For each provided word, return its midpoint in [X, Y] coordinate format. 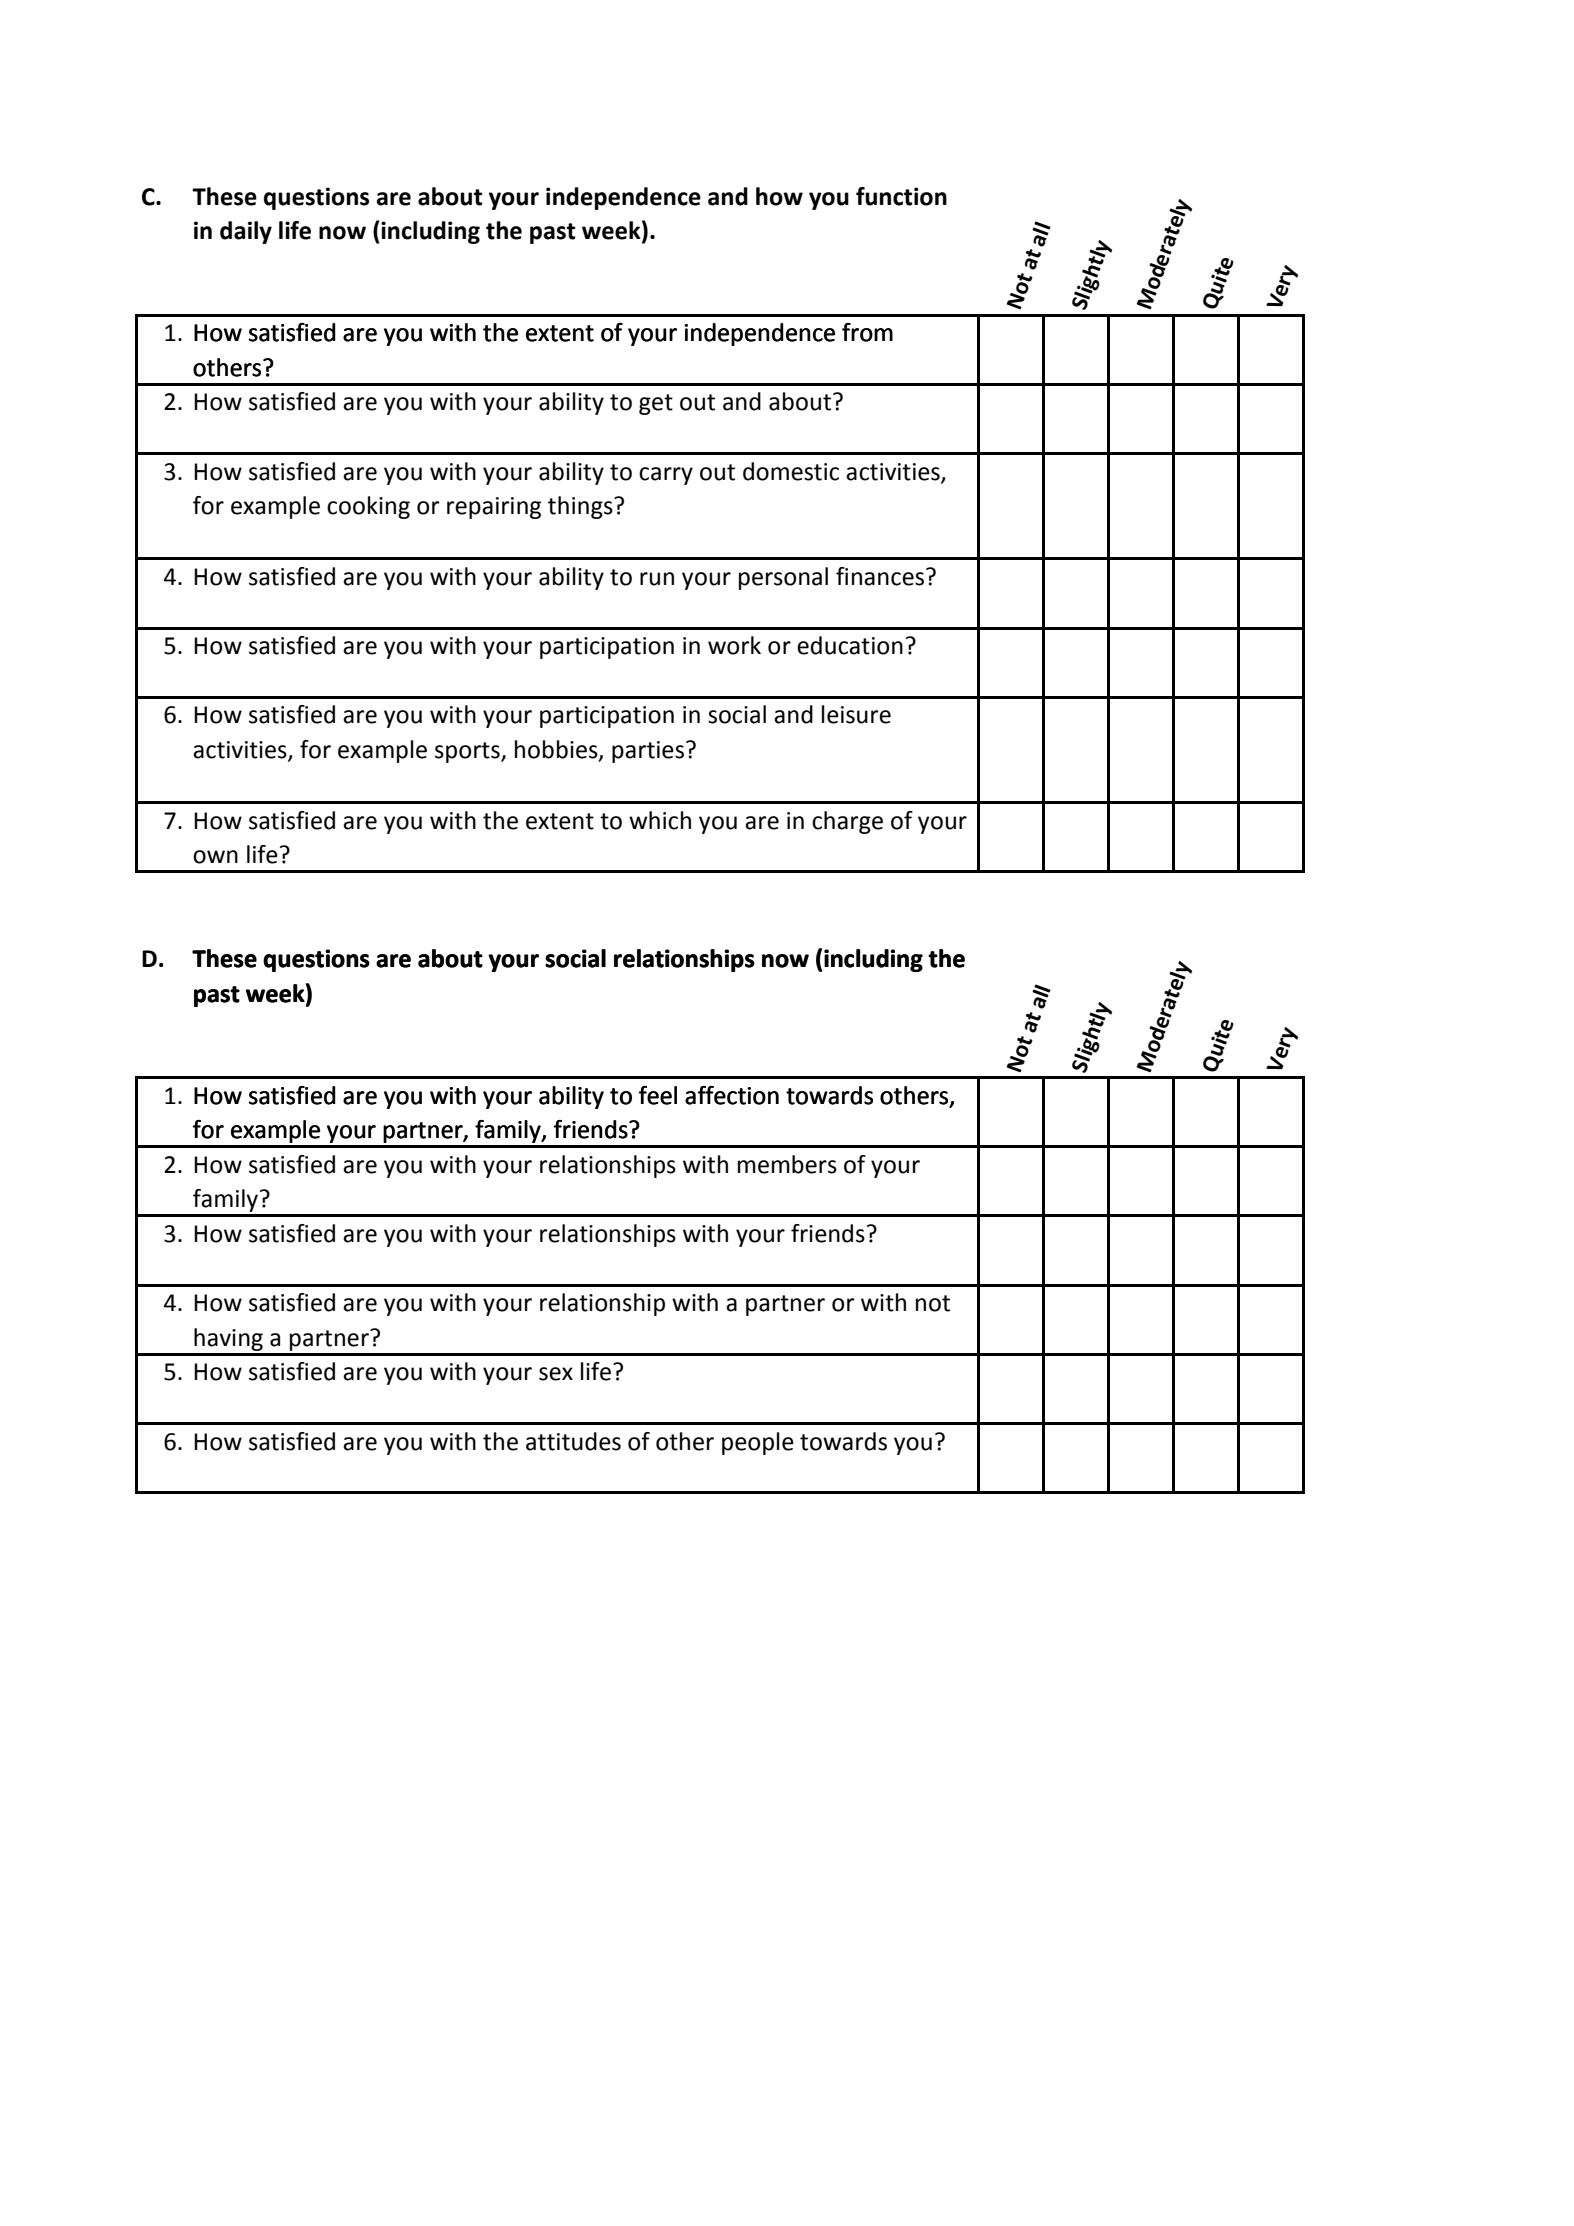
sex [556, 1374]
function [901, 196]
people [758, 1443]
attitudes [573, 1441]
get [656, 404]
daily [246, 232]
